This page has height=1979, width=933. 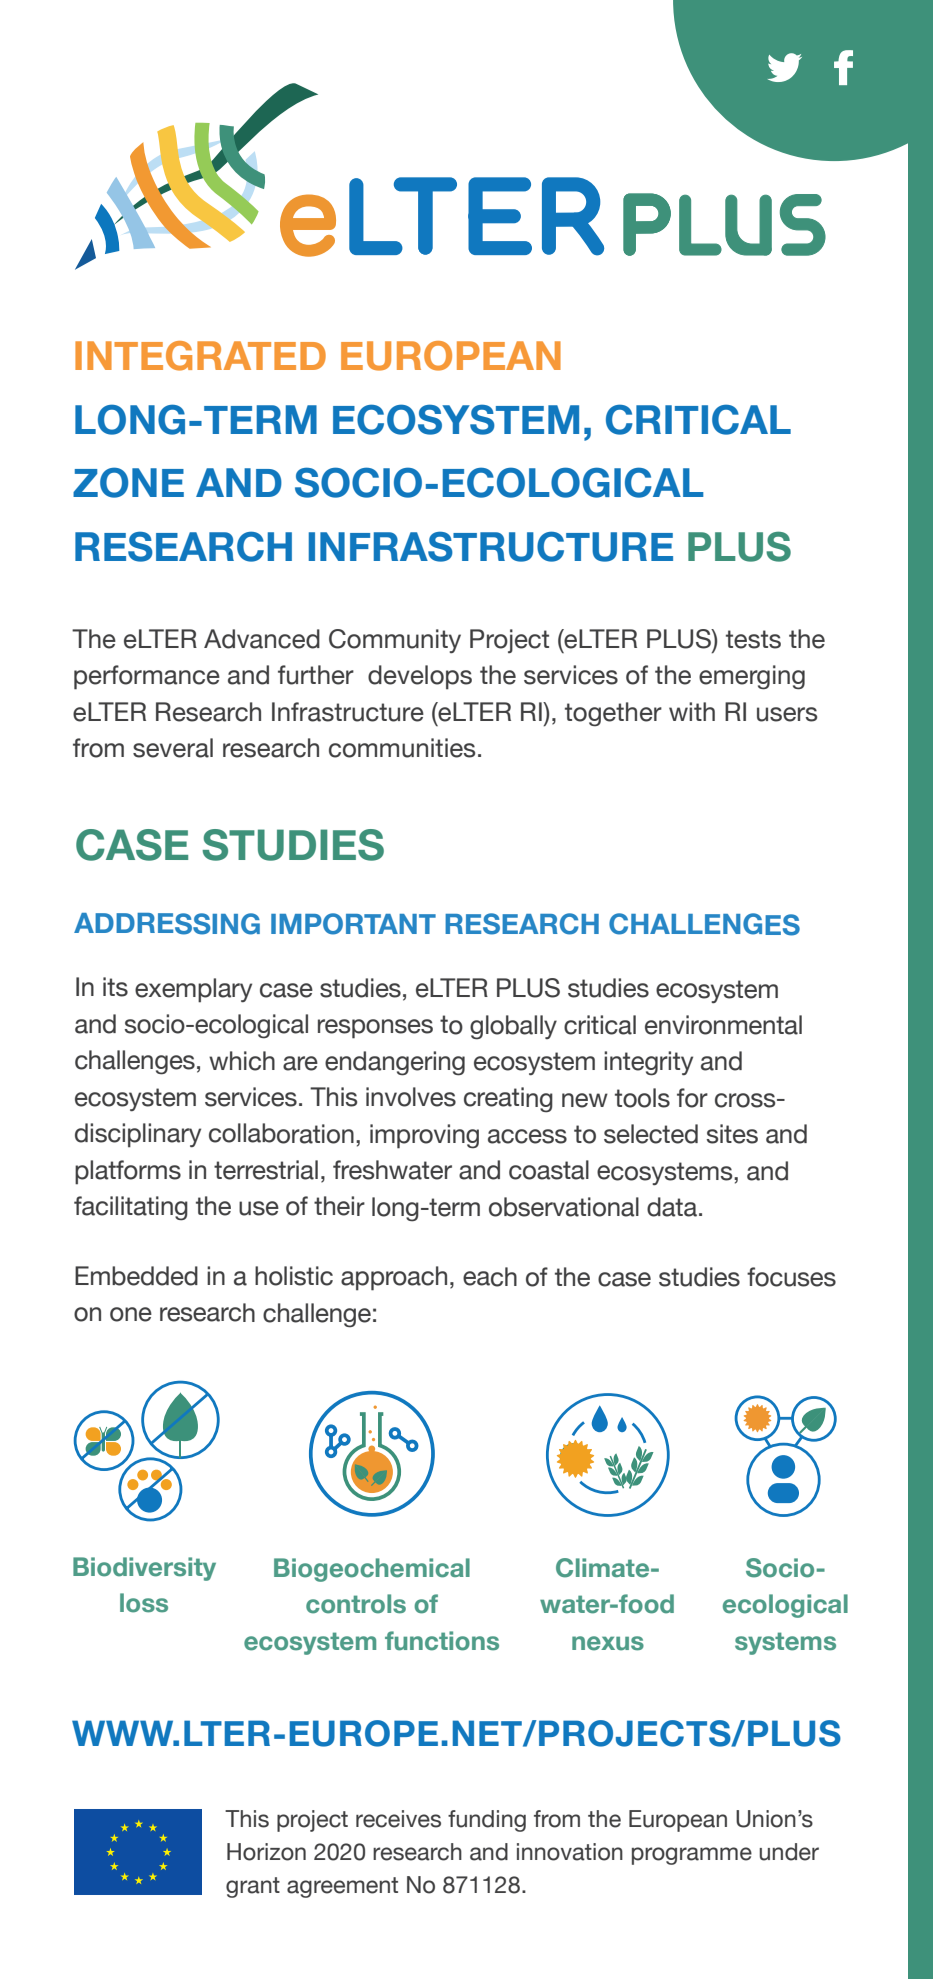 What do you see at coordinates (200, 356) in the page?
I see `INTEGRATED` at bounding box center [200, 356].
